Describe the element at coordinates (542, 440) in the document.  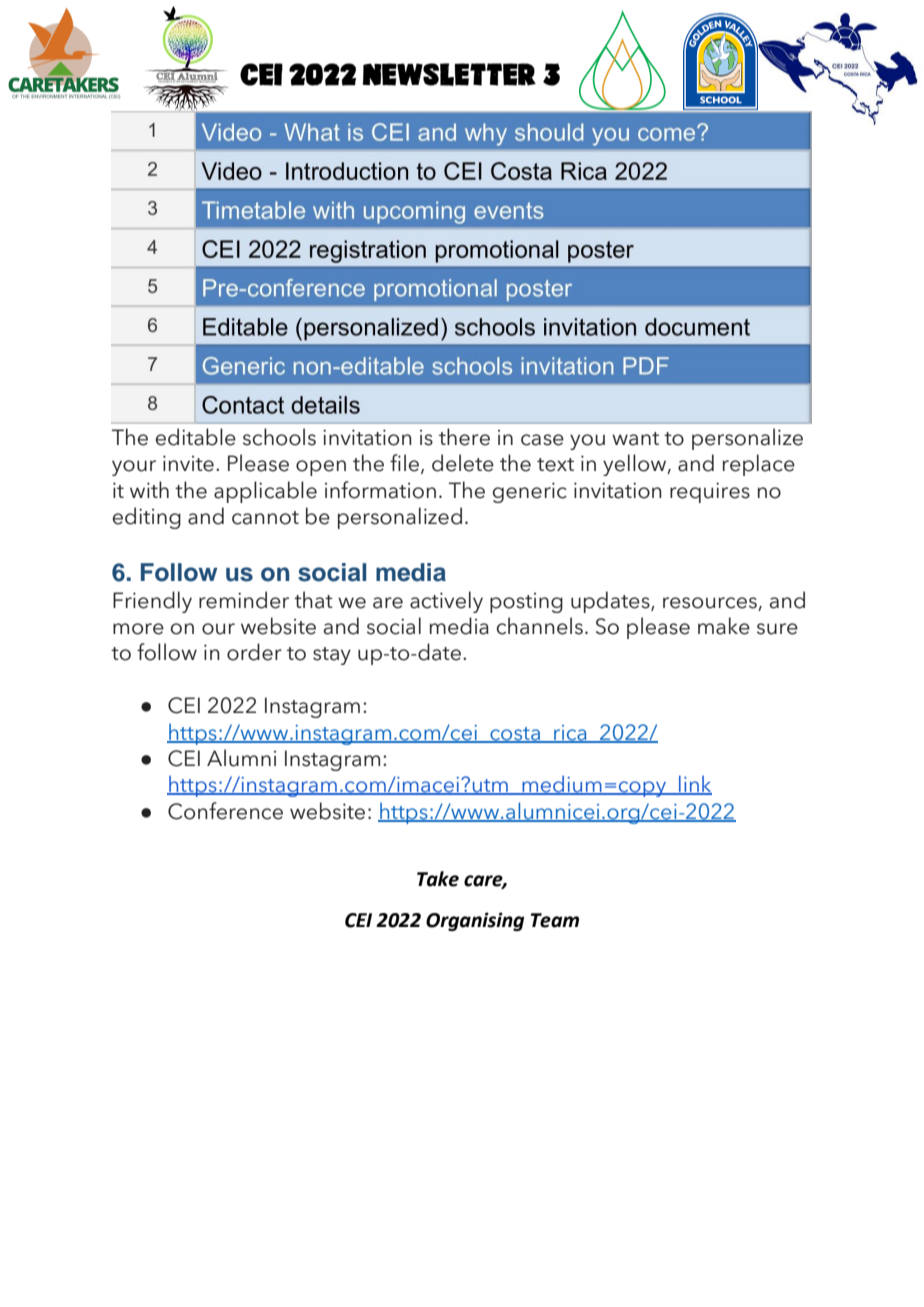
I see `case` at that location.
